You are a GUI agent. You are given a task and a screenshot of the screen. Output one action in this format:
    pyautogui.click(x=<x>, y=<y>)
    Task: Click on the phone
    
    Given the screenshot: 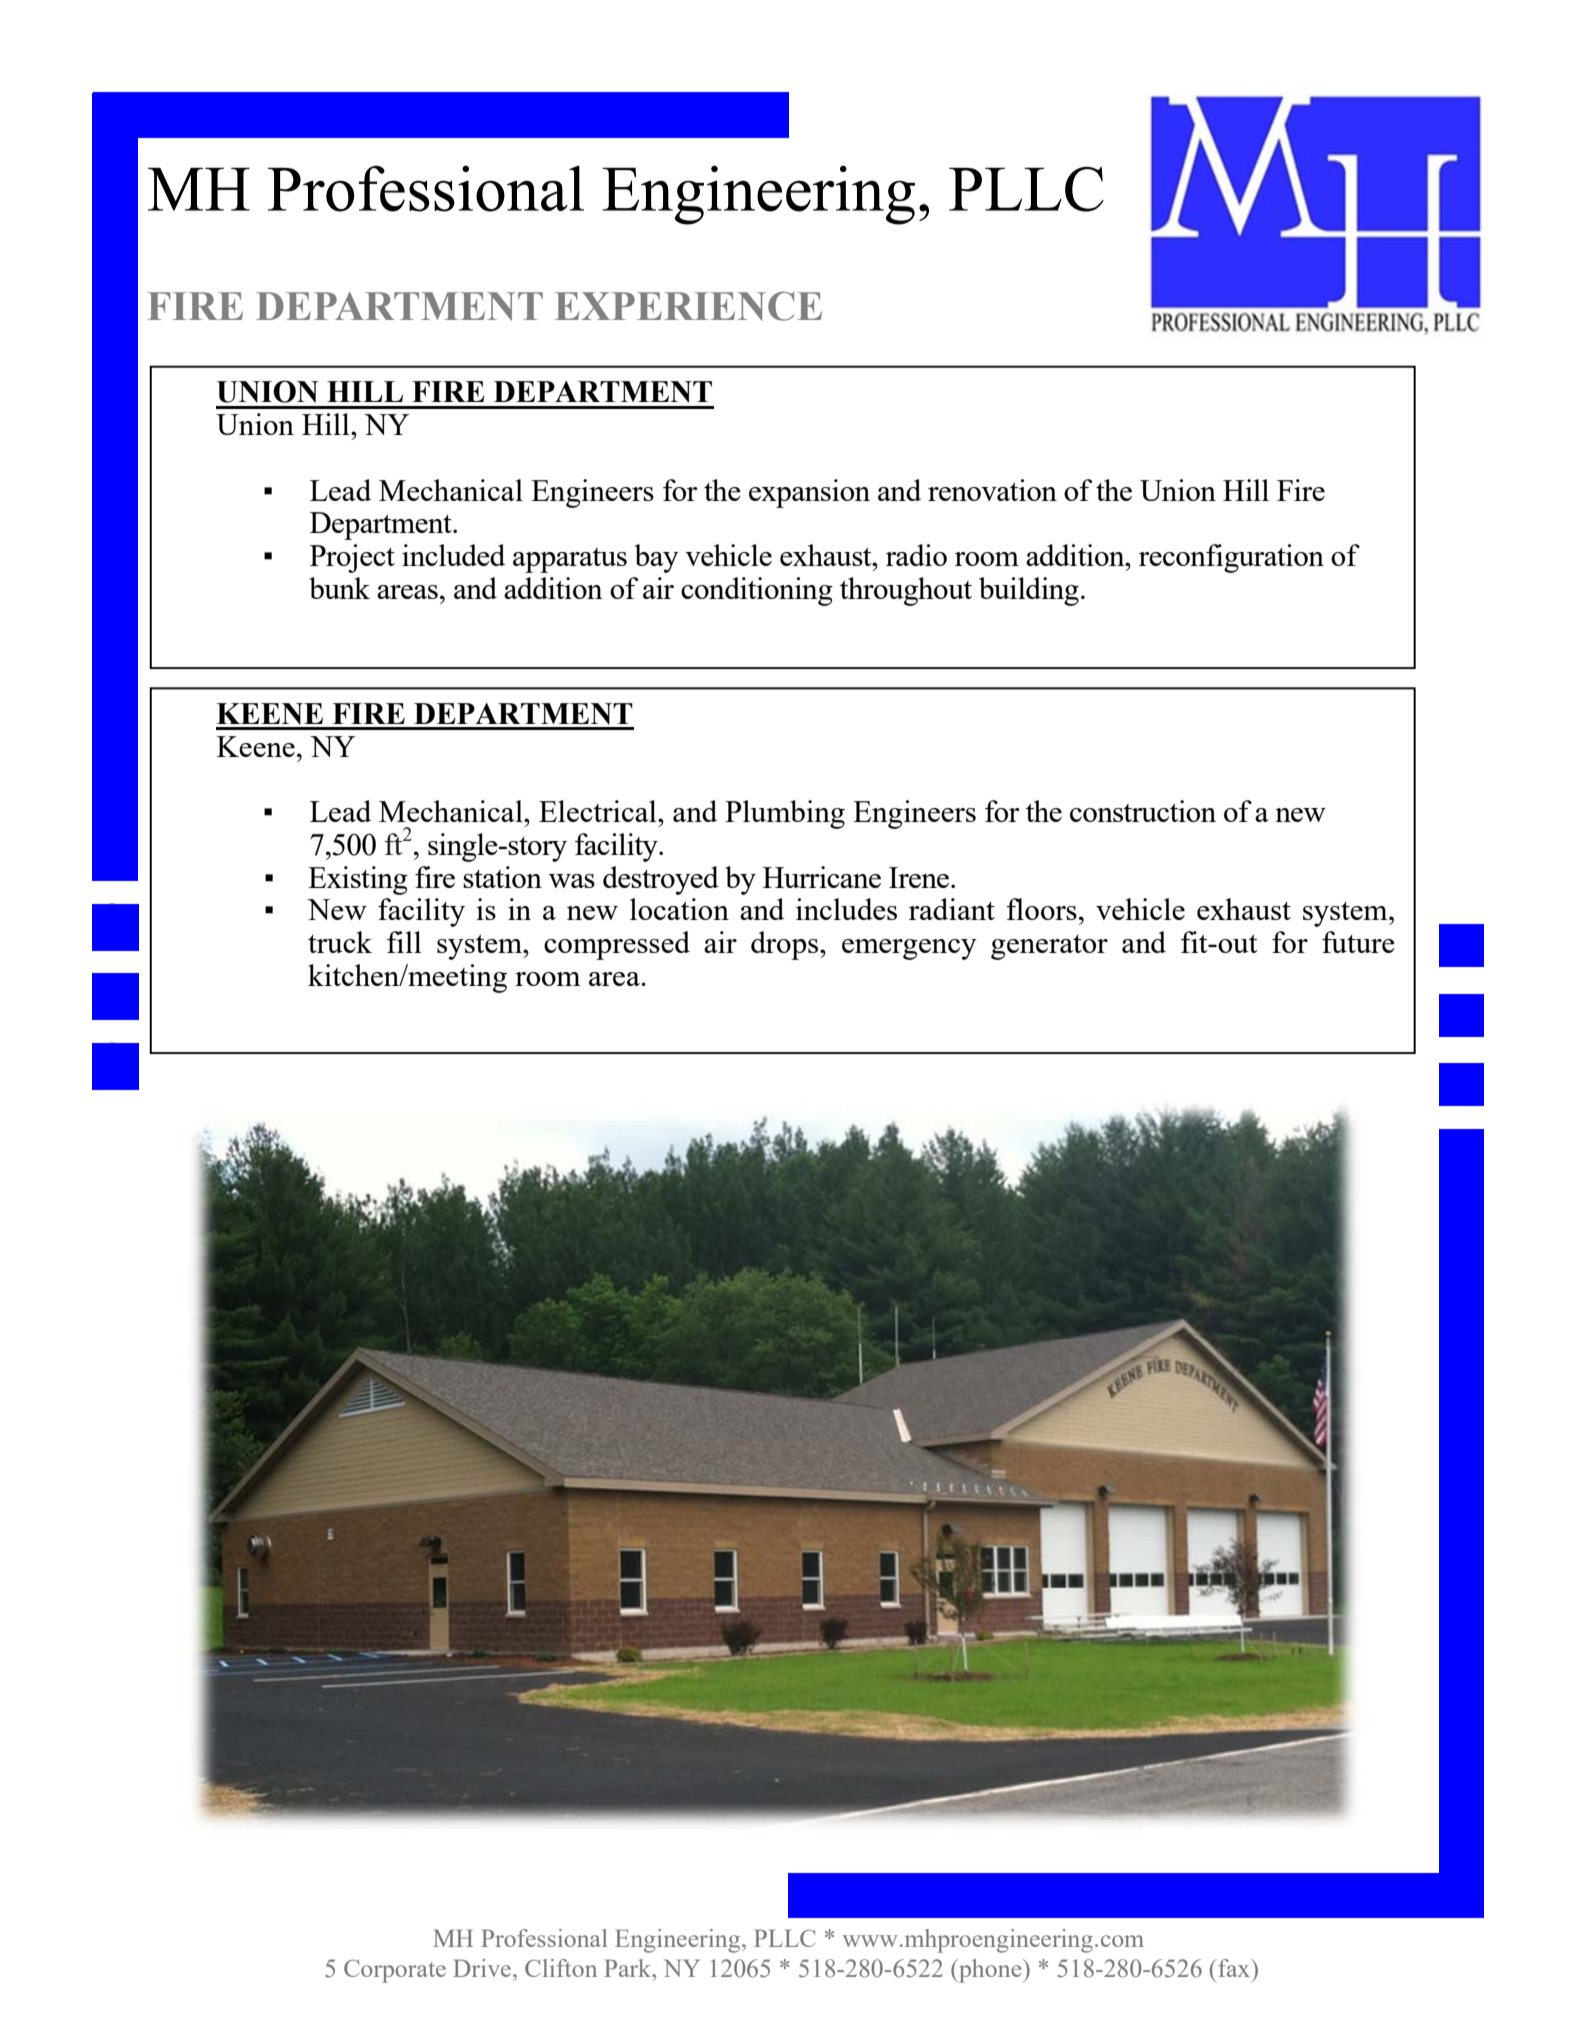 What is the action you would take?
    pyautogui.click(x=990, y=1971)
